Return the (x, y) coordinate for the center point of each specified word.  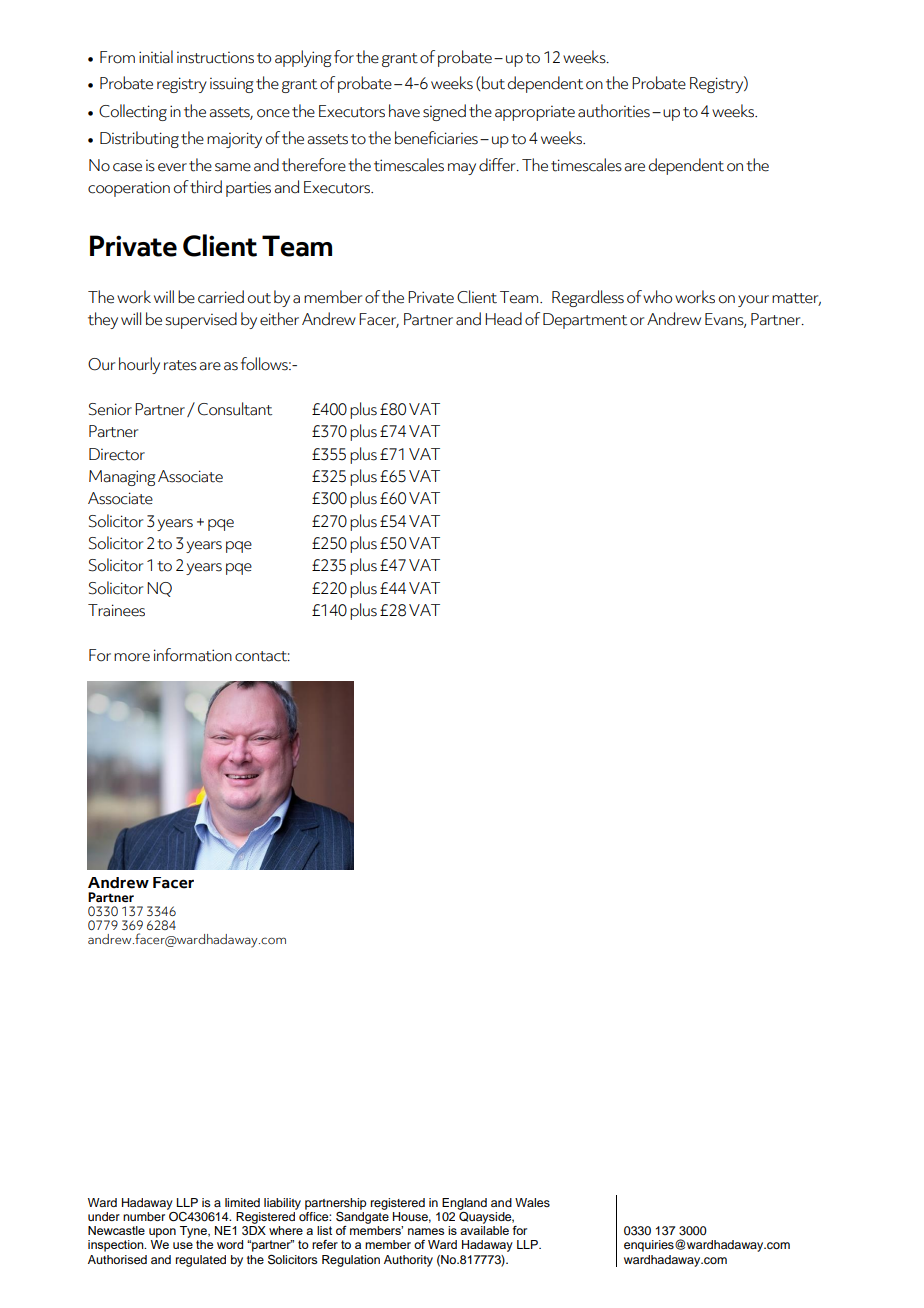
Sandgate (362, 1216)
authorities (614, 111)
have (404, 111)
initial (156, 57)
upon (162, 1233)
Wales (532, 1202)
